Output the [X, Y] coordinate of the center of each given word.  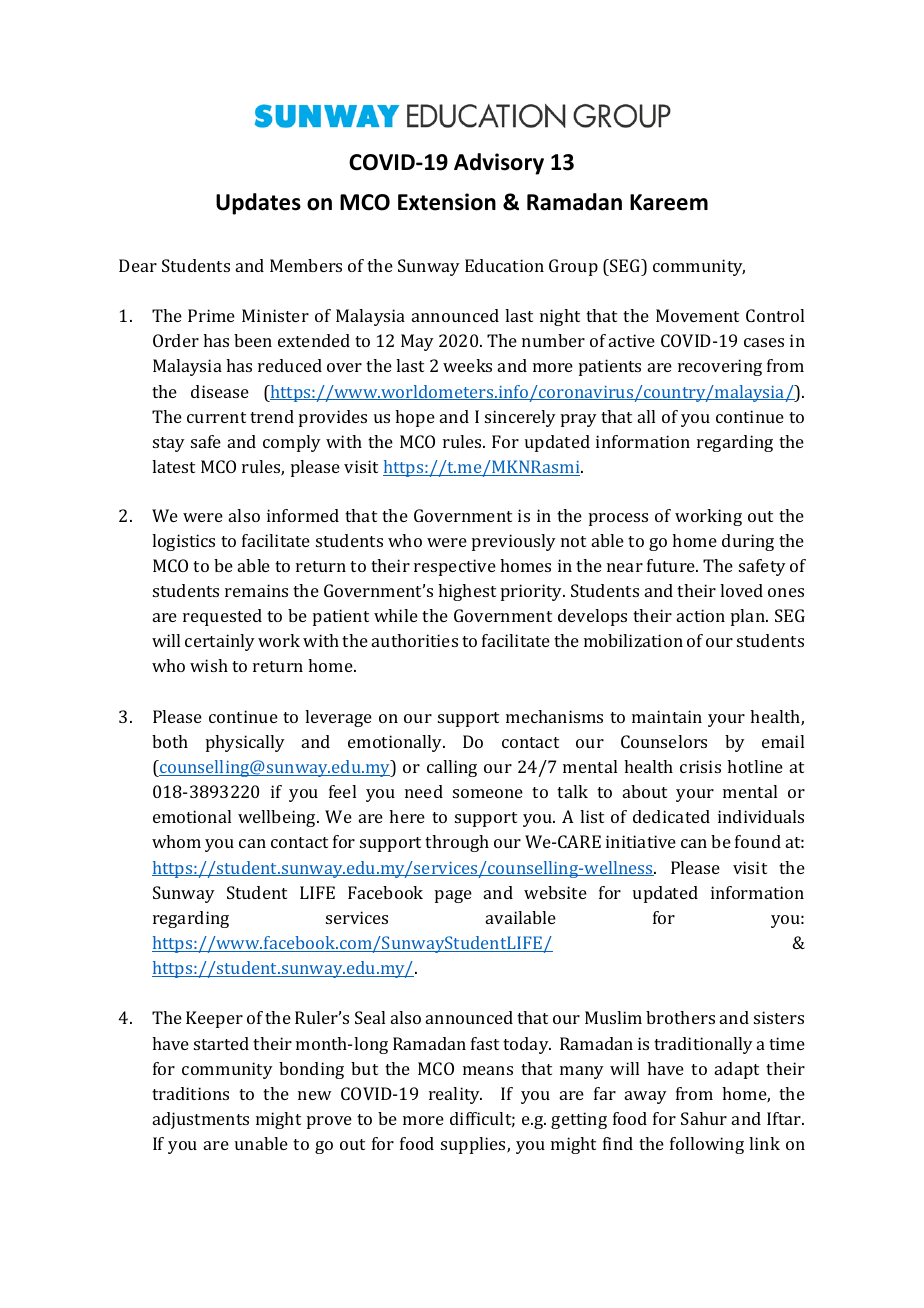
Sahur [704, 1118]
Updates [258, 204]
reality [455, 1095]
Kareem [669, 202]
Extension [447, 202]
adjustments [201, 1120]
